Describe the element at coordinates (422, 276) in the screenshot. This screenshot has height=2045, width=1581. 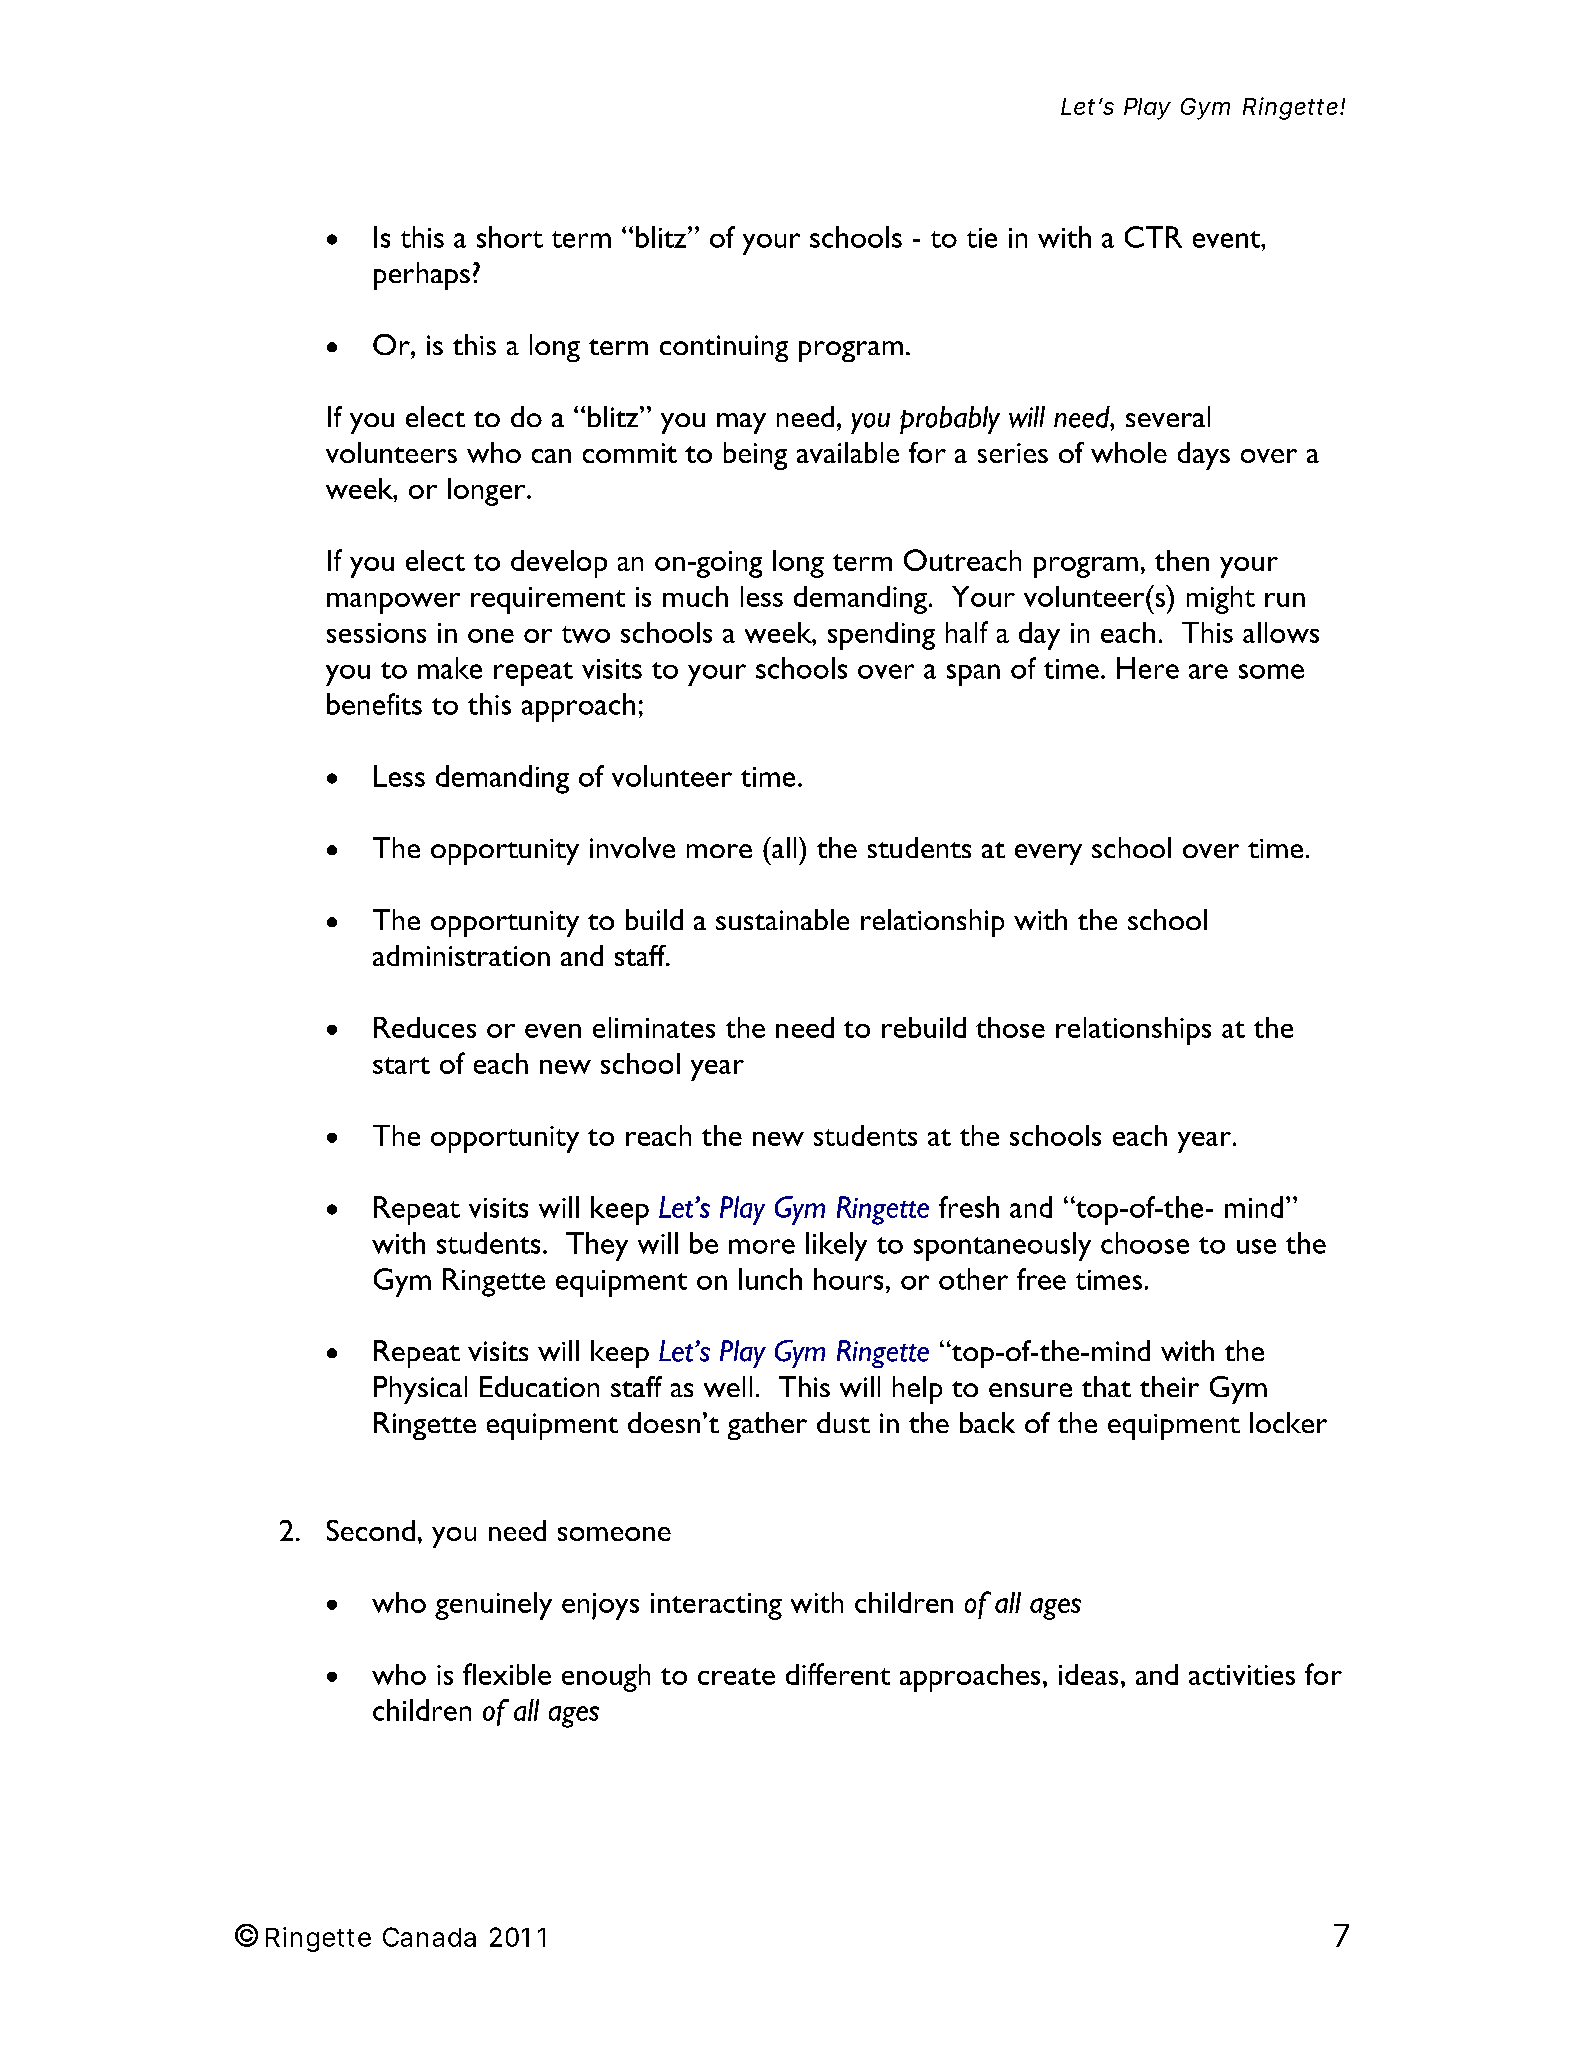
I see `perhaps` at that location.
